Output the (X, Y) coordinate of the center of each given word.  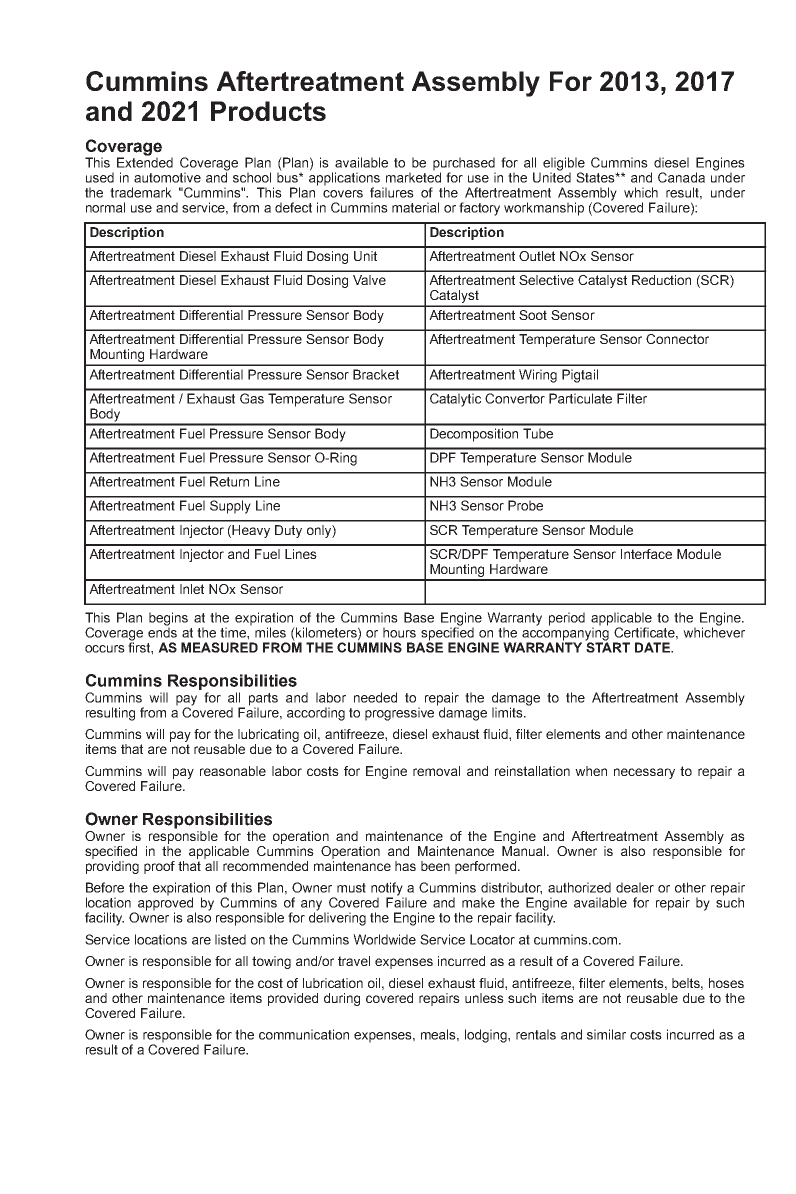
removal (436, 771)
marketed (413, 176)
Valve (369, 280)
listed (230, 939)
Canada (681, 177)
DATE (653, 647)
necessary (644, 773)
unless (484, 998)
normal (105, 207)
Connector (677, 339)
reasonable (233, 771)
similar (606, 1034)
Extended (145, 161)
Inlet (192, 589)
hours (399, 632)
